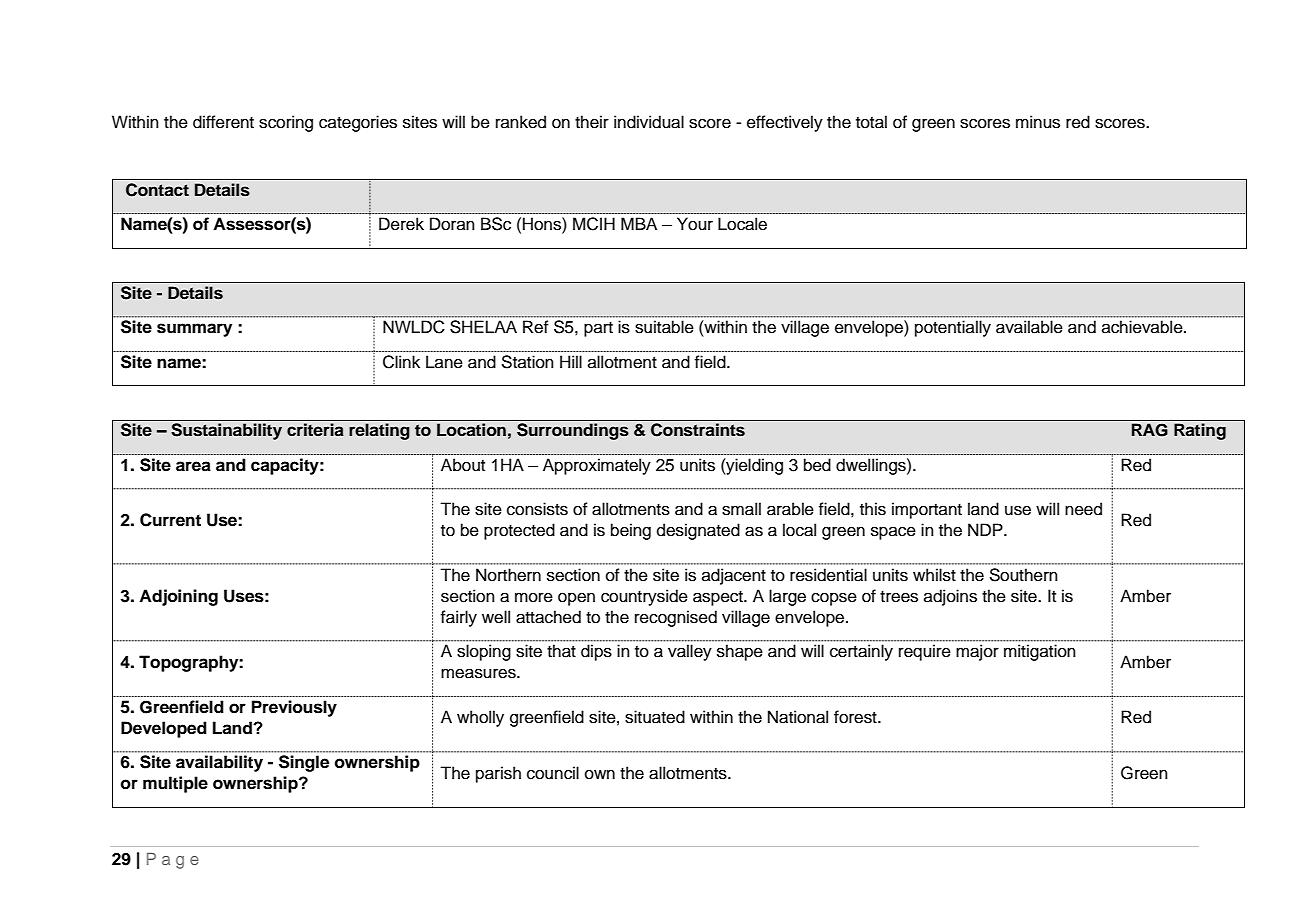  I want to click on available, so click(1029, 327).
